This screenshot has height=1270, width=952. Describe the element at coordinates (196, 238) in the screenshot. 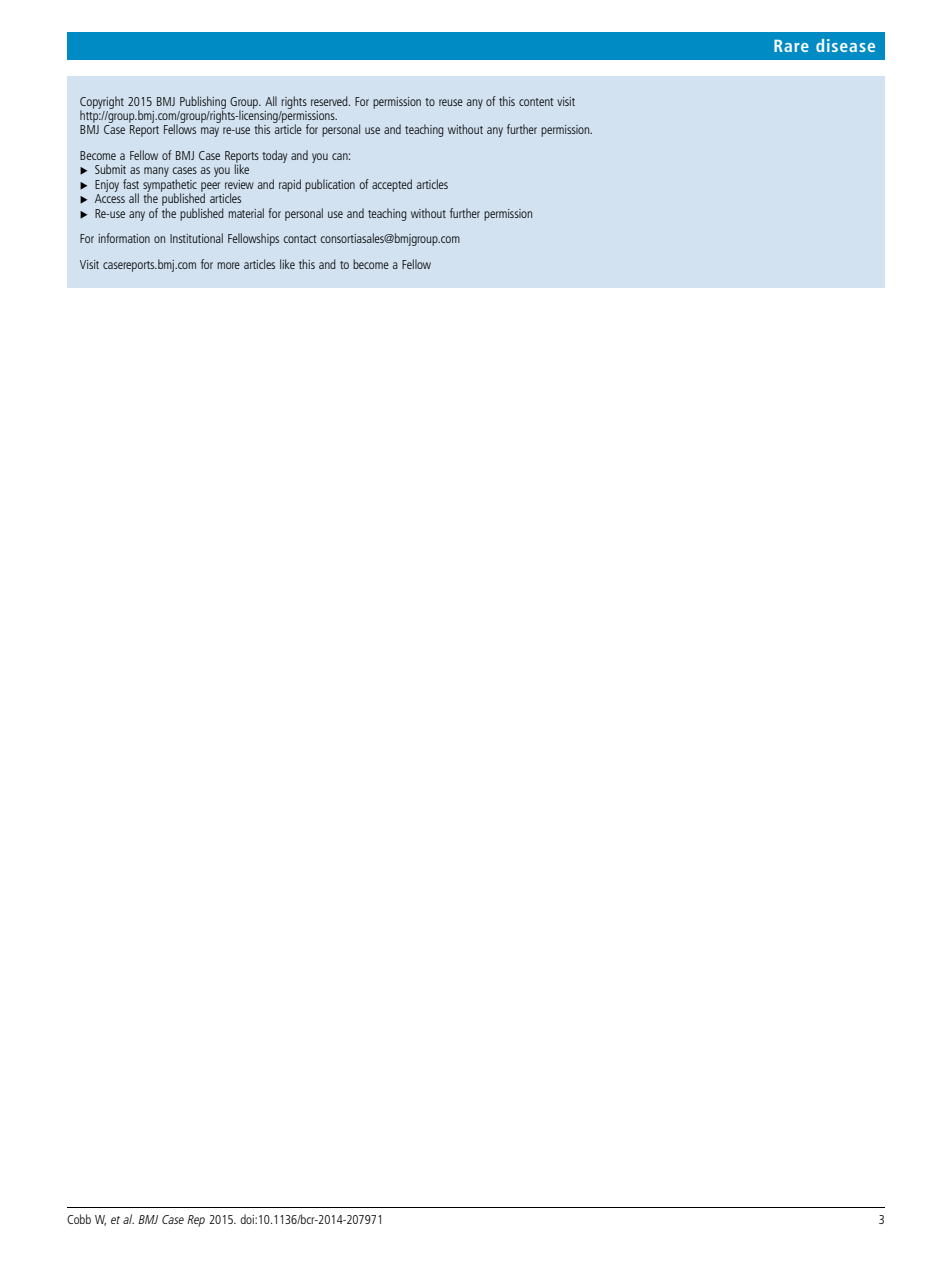

I see `Institutional` at that location.
